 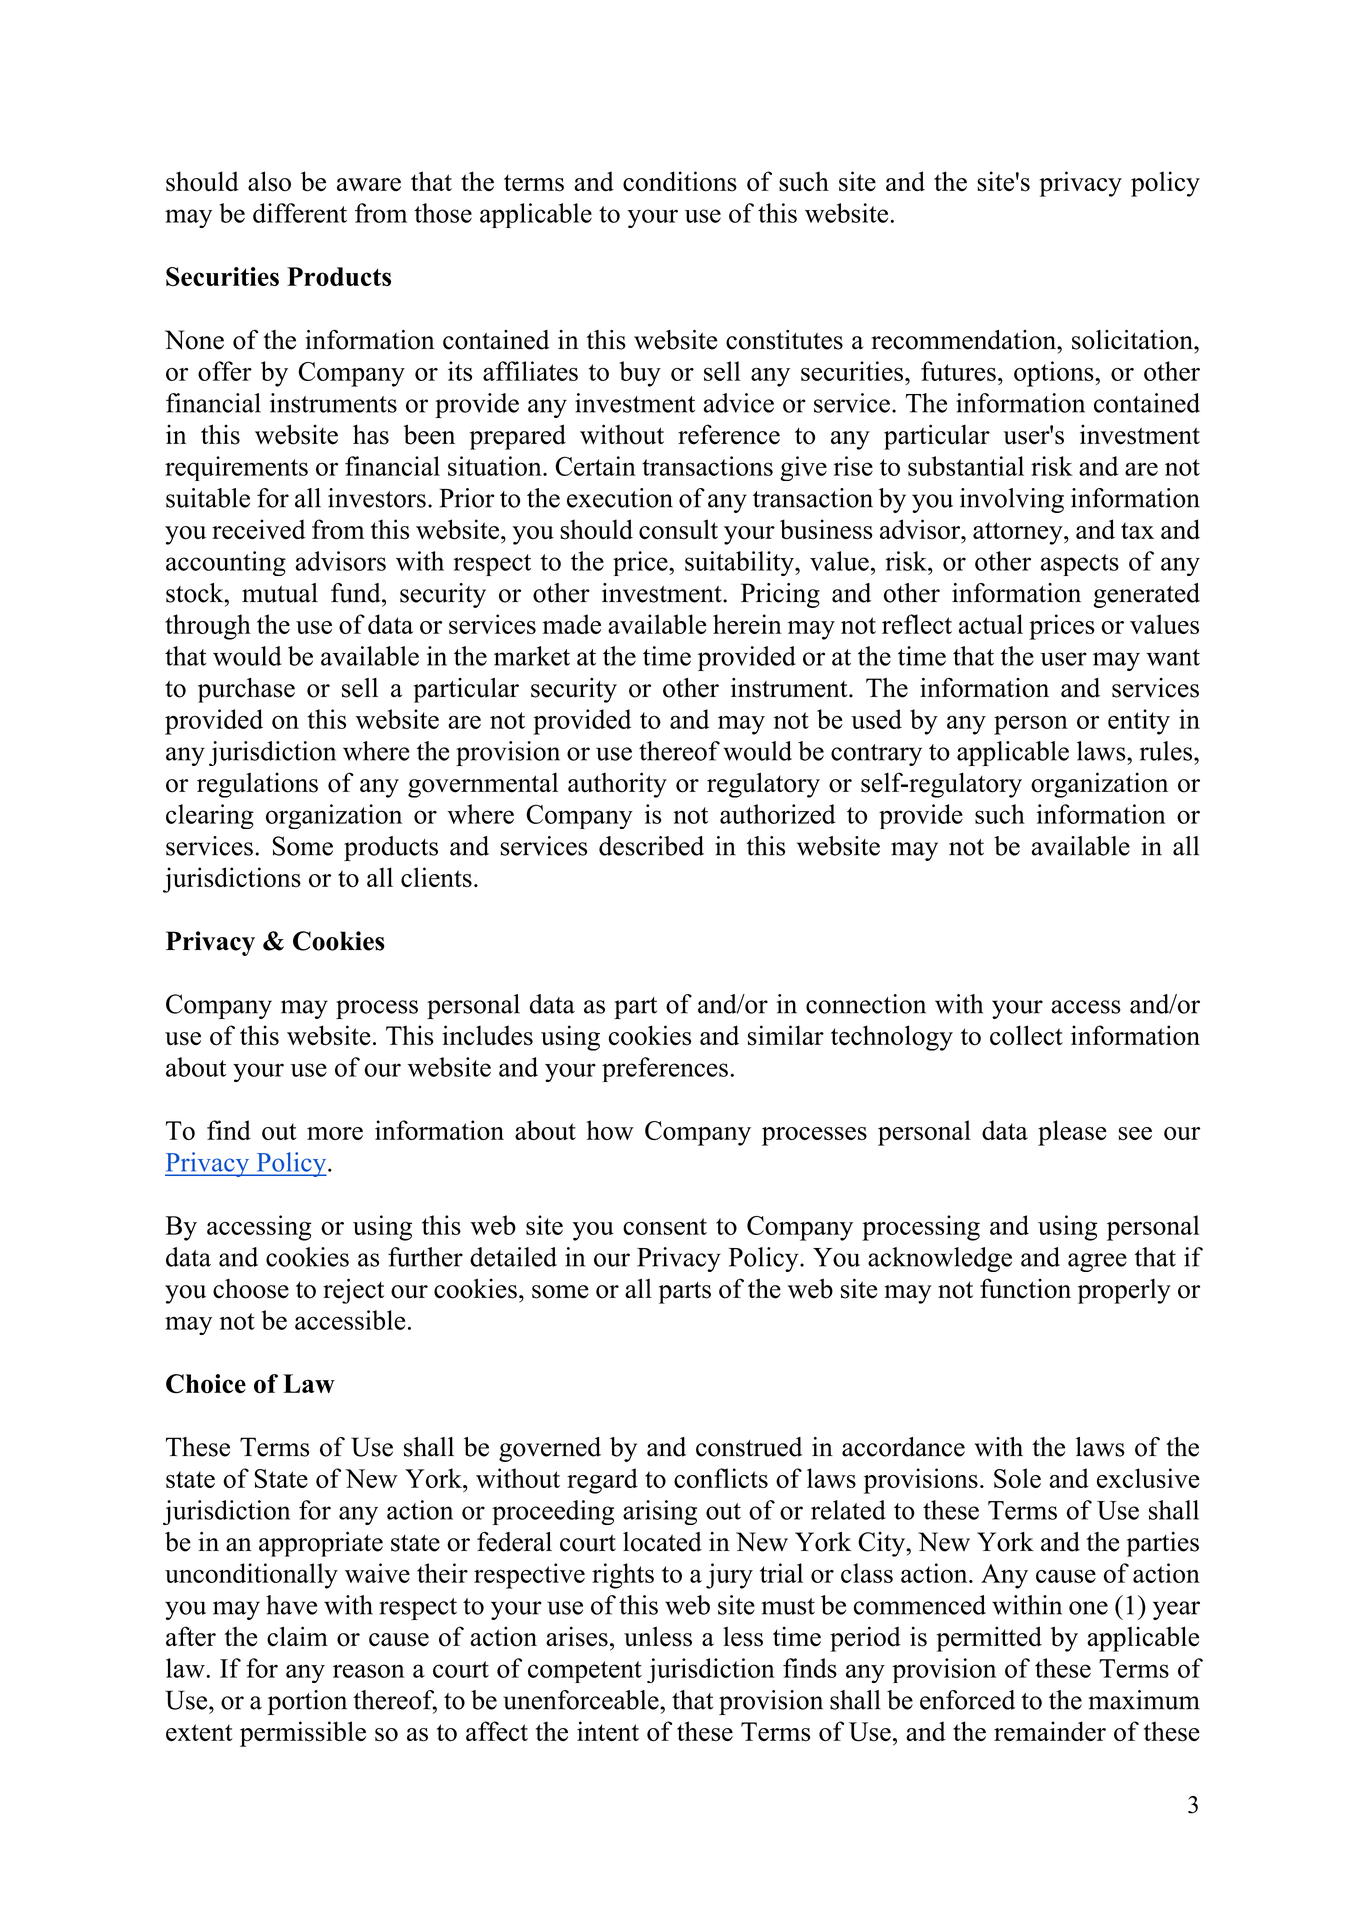 What do you see at coordinates (608, 1731) in the page?
I see `intent` at bounding box center [608, 1731].
